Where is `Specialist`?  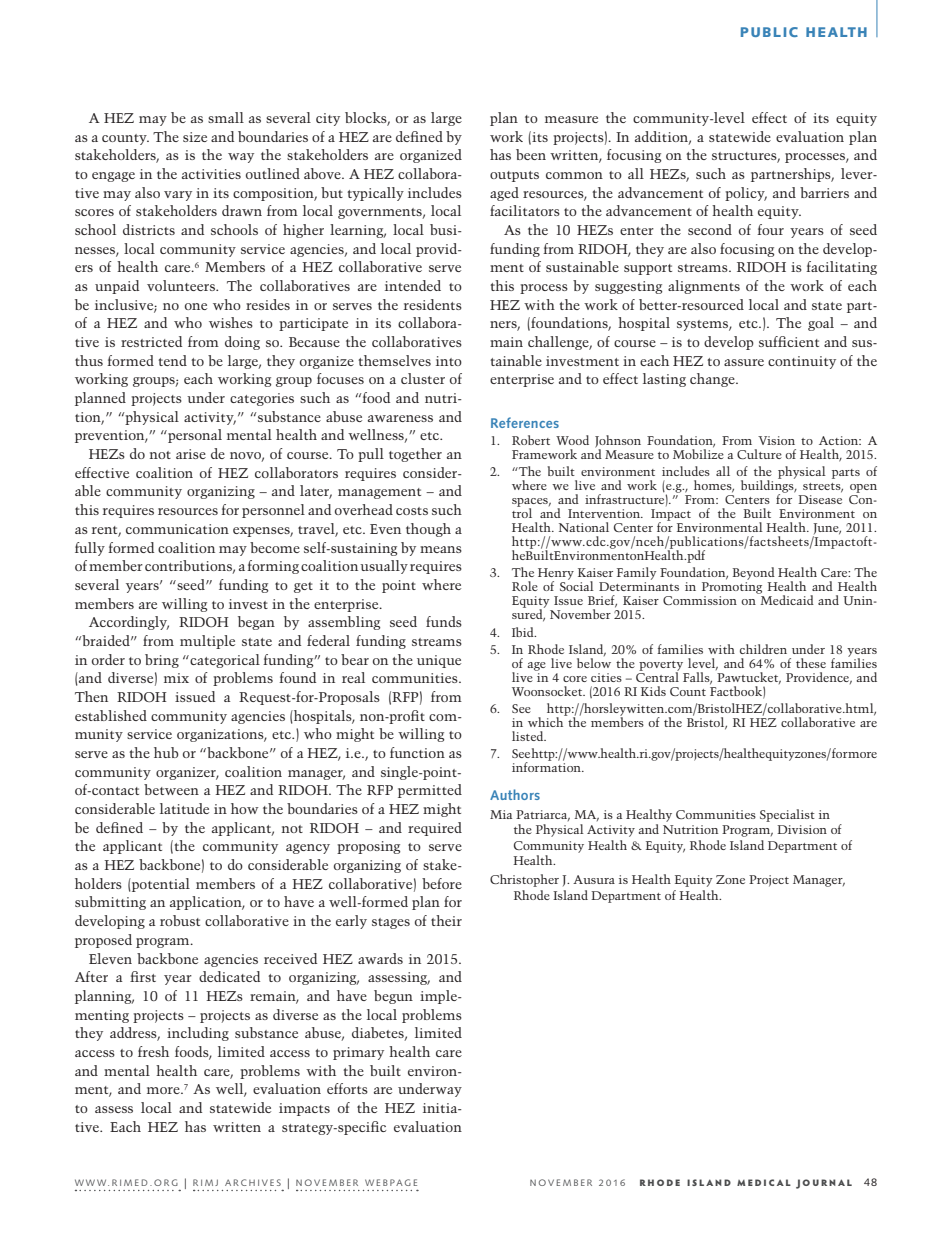 Specialist is located at coordinates (787, 815).
